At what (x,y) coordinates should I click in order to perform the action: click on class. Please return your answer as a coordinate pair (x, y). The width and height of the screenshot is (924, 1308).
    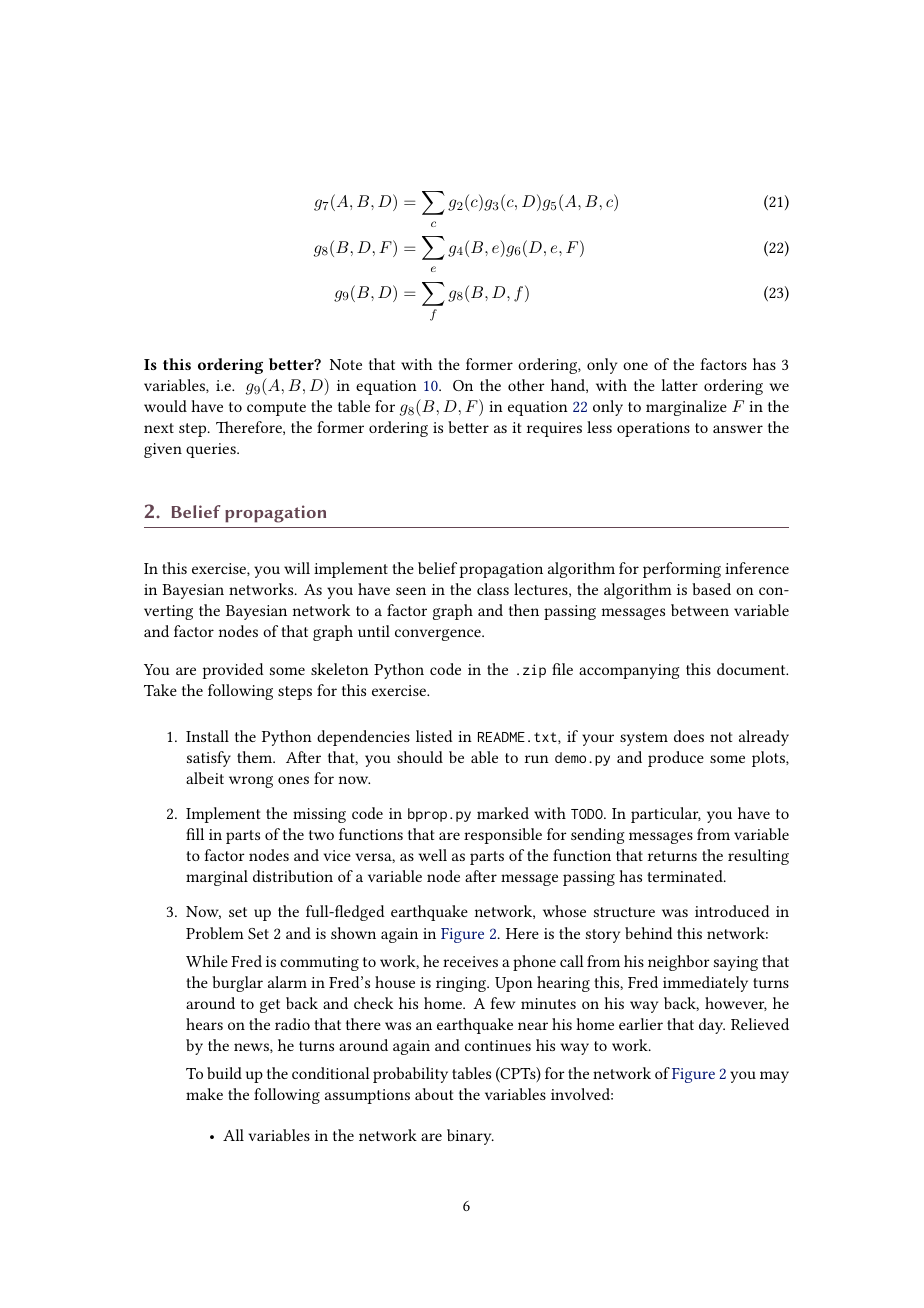
    Looking at the image, I should click on (493, 589).
